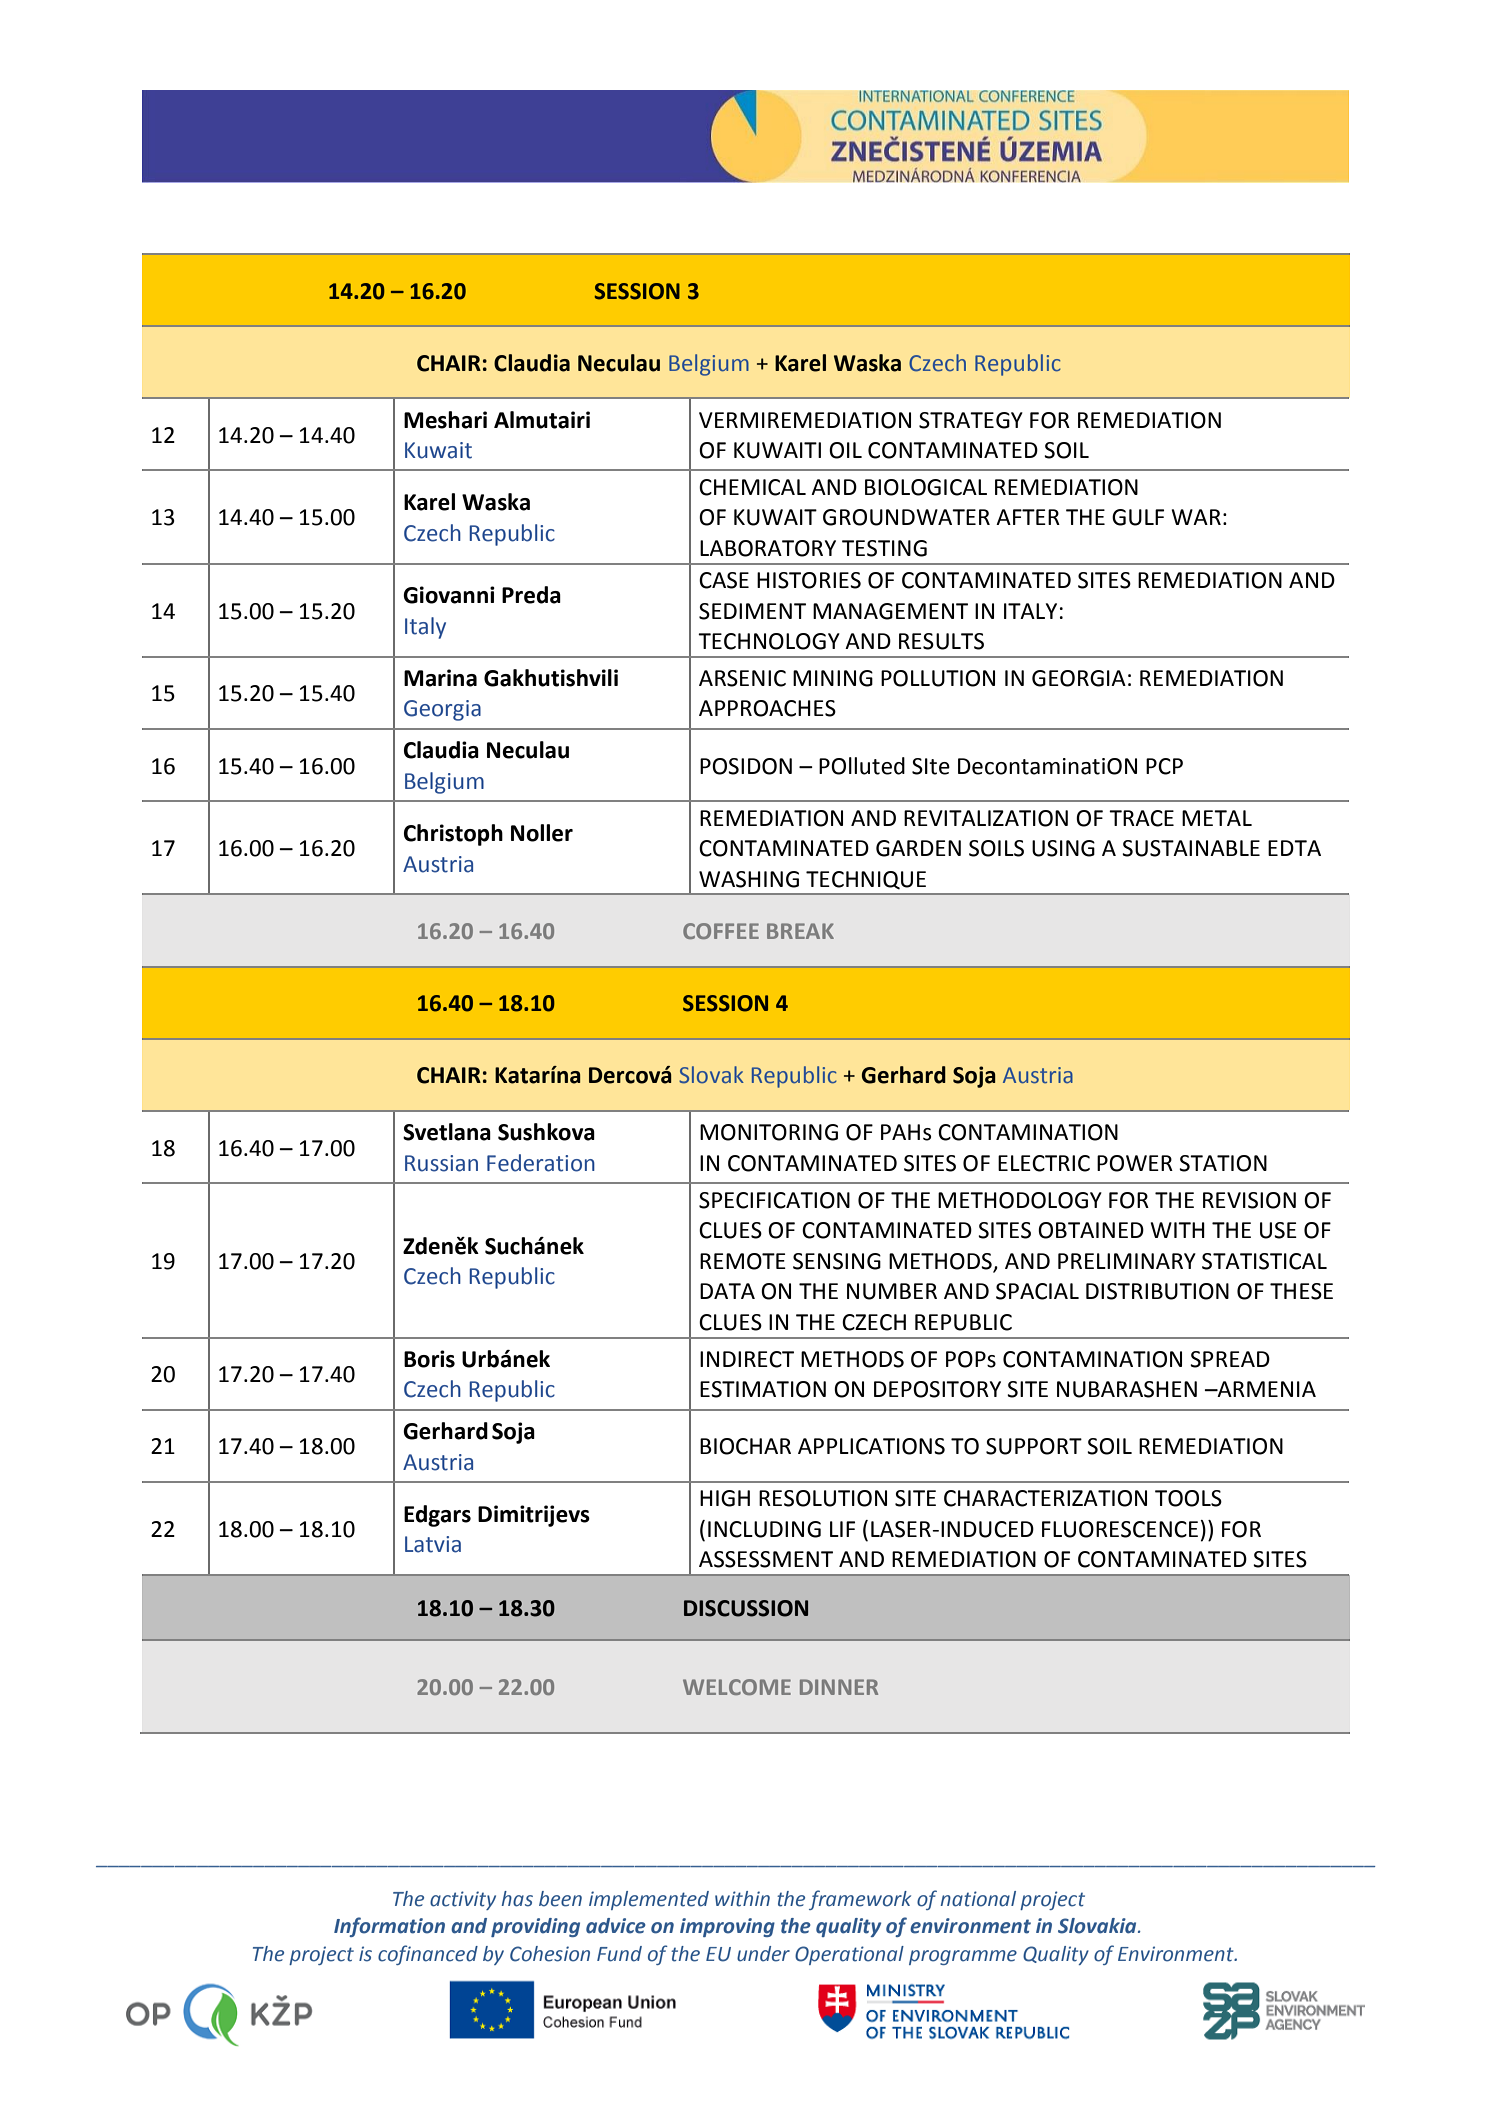 The image size is (1491, 2109). What do you see at coordinates (926, 487) in the screenshot?
I see `BIOLOGICAL` at bounding box center [926, 487].
